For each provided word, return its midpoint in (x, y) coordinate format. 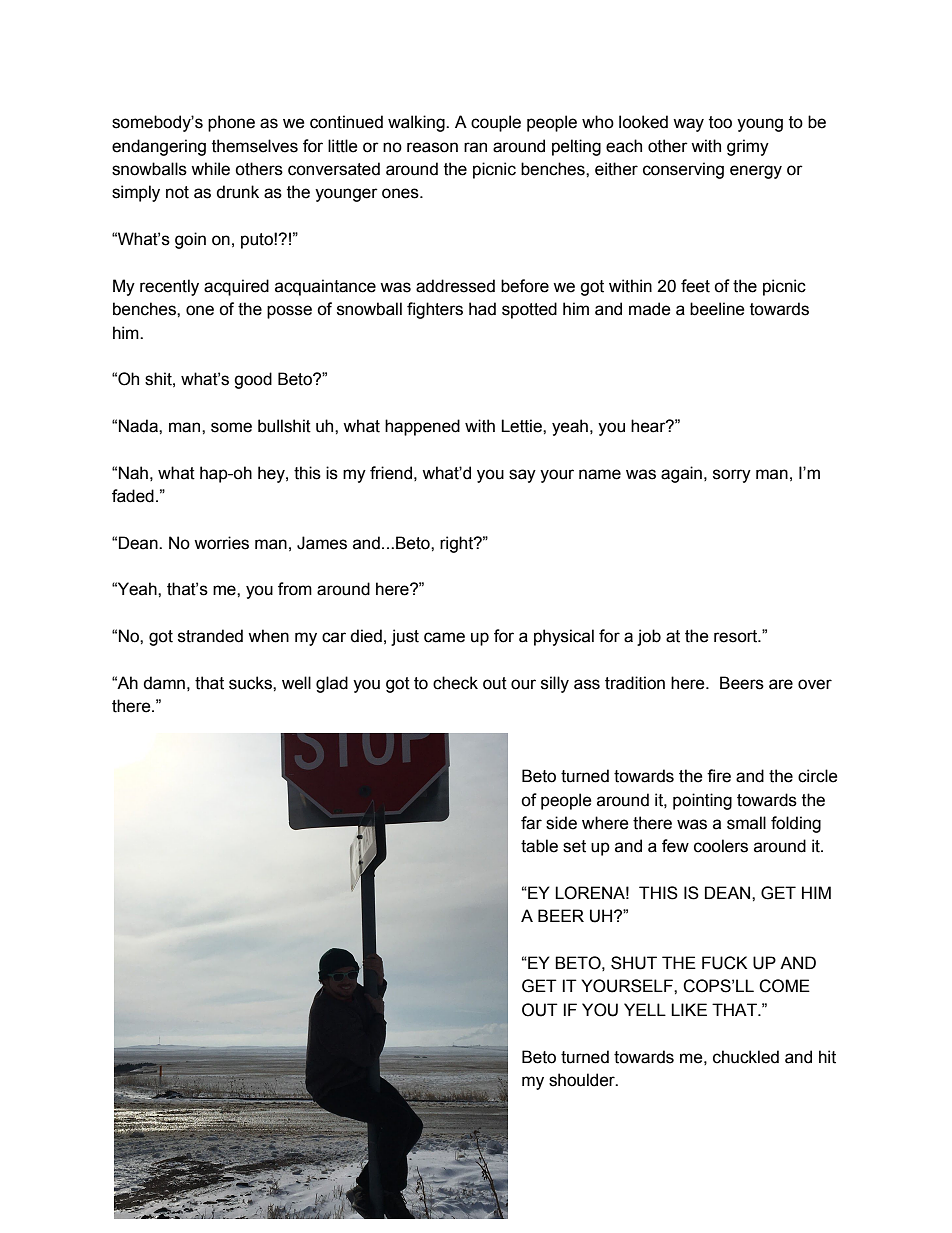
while (210, 169)
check (455, 683)
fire (719, 776)
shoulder (583, 1080)
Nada (139, 426)
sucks (251, 683)
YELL (645, 1009)
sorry (732, 476)
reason (432, 147)
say (522, 476)
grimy (748, 147)
